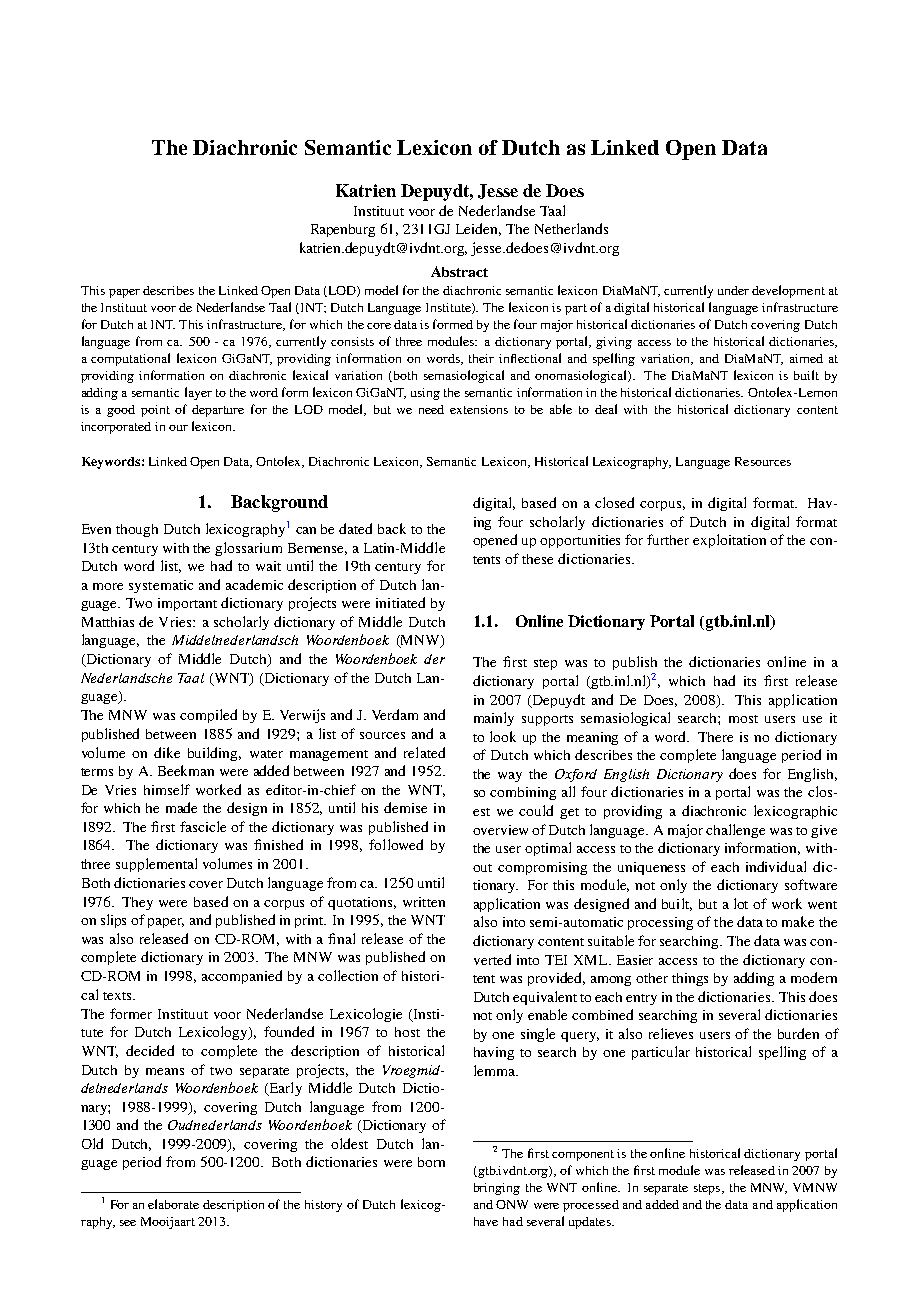  What do you see at coordinates (242, 977) in the image?
I see `accompanied` at bounding box center [242, 977].
